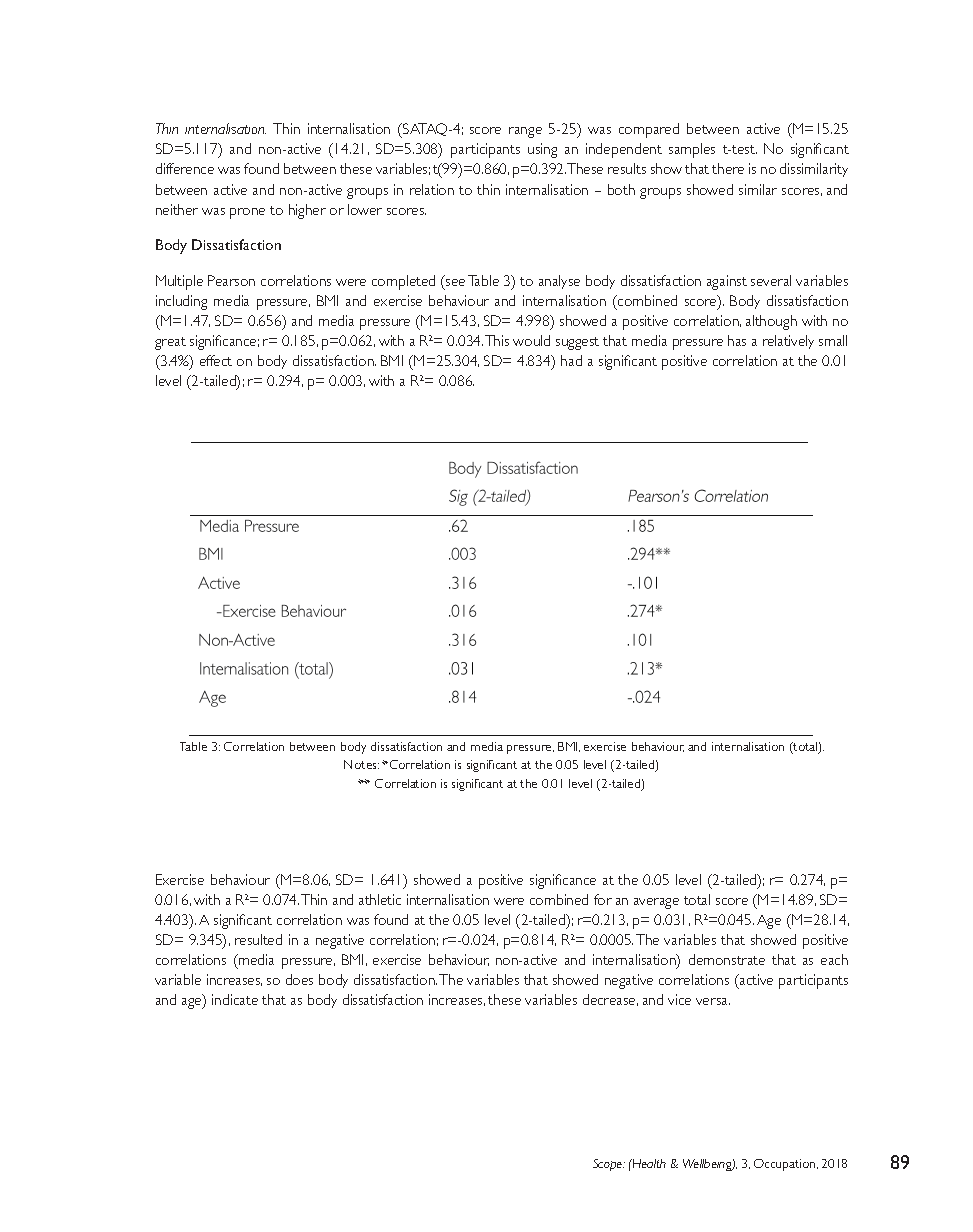  What do you see at coordinates (728, 168) in the screenshot?
I see `there` at bounding box center [728, 168].
